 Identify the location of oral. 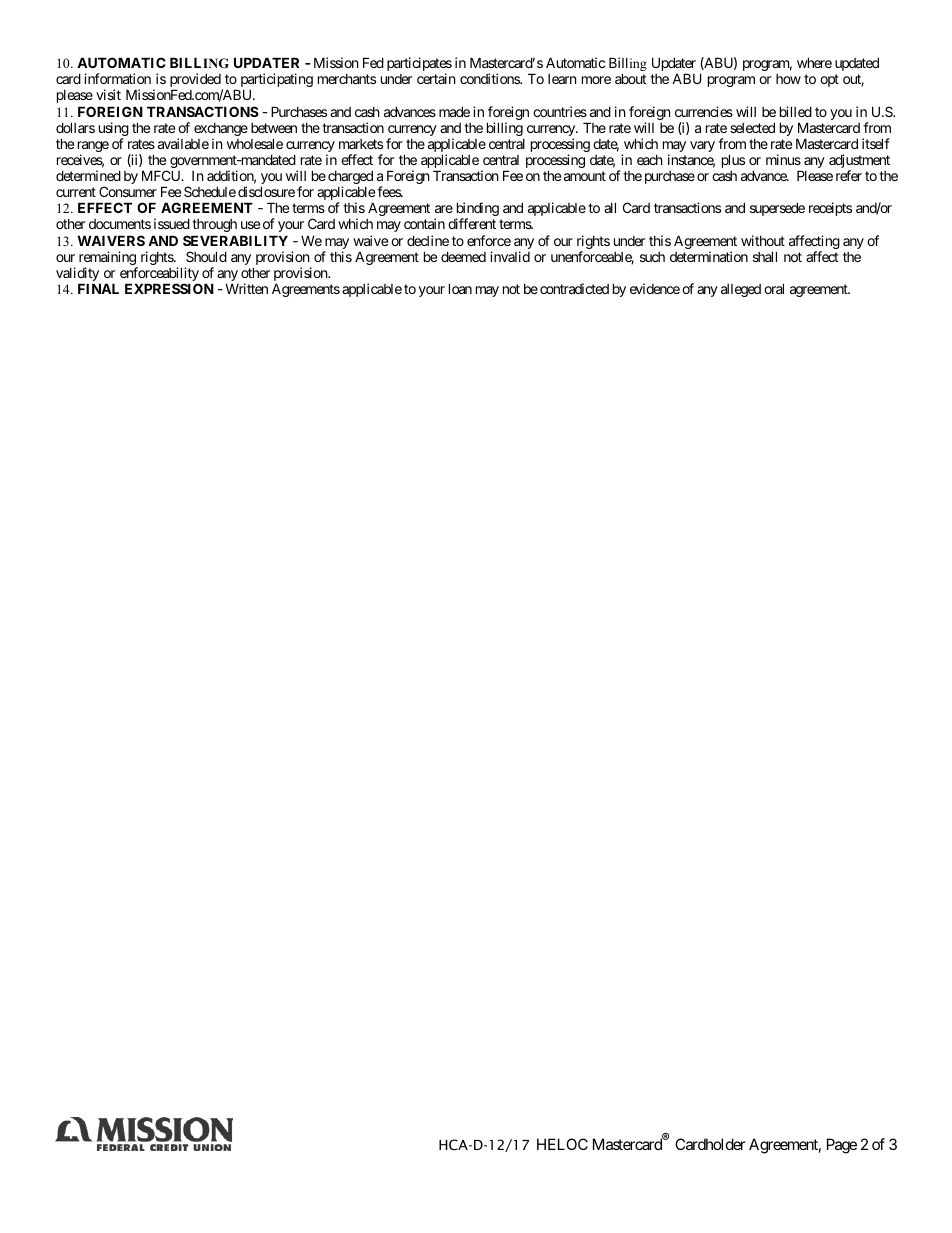
(774, 288).
